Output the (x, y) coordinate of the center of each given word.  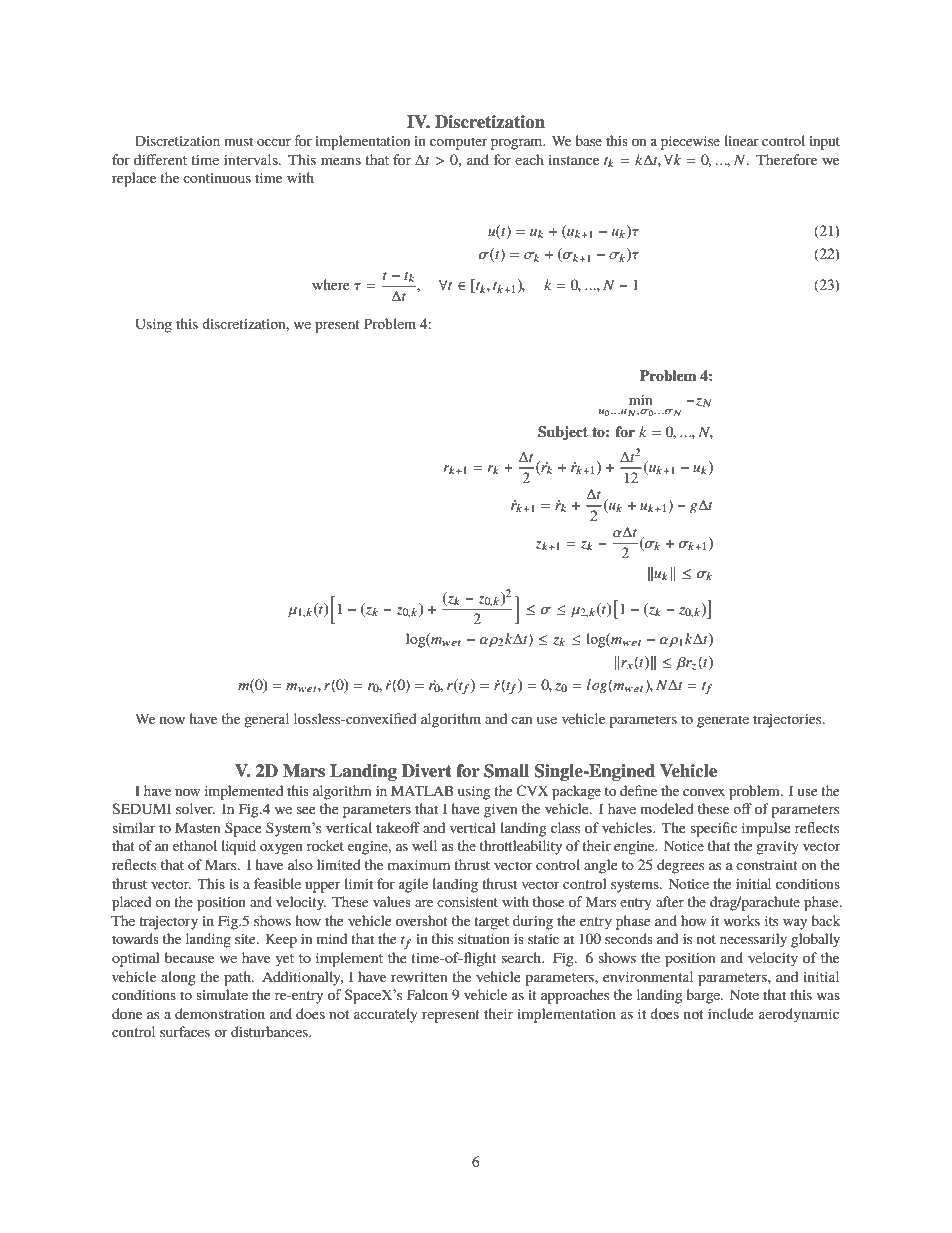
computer (458, 143)
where (331, 284)
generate (723, 721)
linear (741, 140)
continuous (217, 178)
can (522, 720)
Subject (563, 433)
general (266, 720)
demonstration (220, 1013)
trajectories (788, 721)
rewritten (419, 977)
